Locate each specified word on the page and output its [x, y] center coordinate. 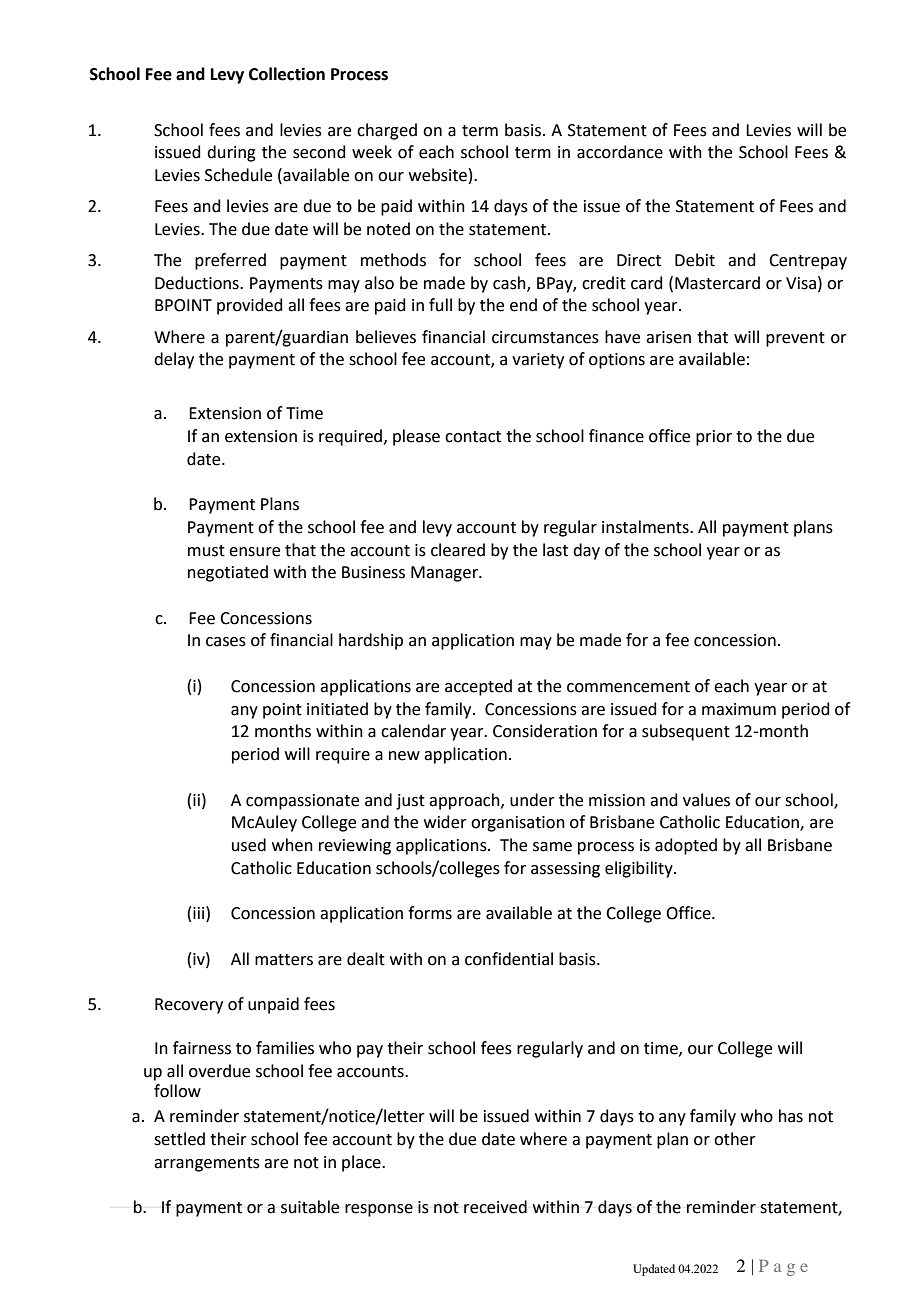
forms [430, 913]
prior [714, 438]
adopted [686, 846]
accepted [478, 687]
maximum [739, 709]
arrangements [207, 1164]
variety [538, 361]
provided [250, 306]
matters [284, 960]
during [231, 153]
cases [226, 642]
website [438, 175]
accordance [620, 152]
